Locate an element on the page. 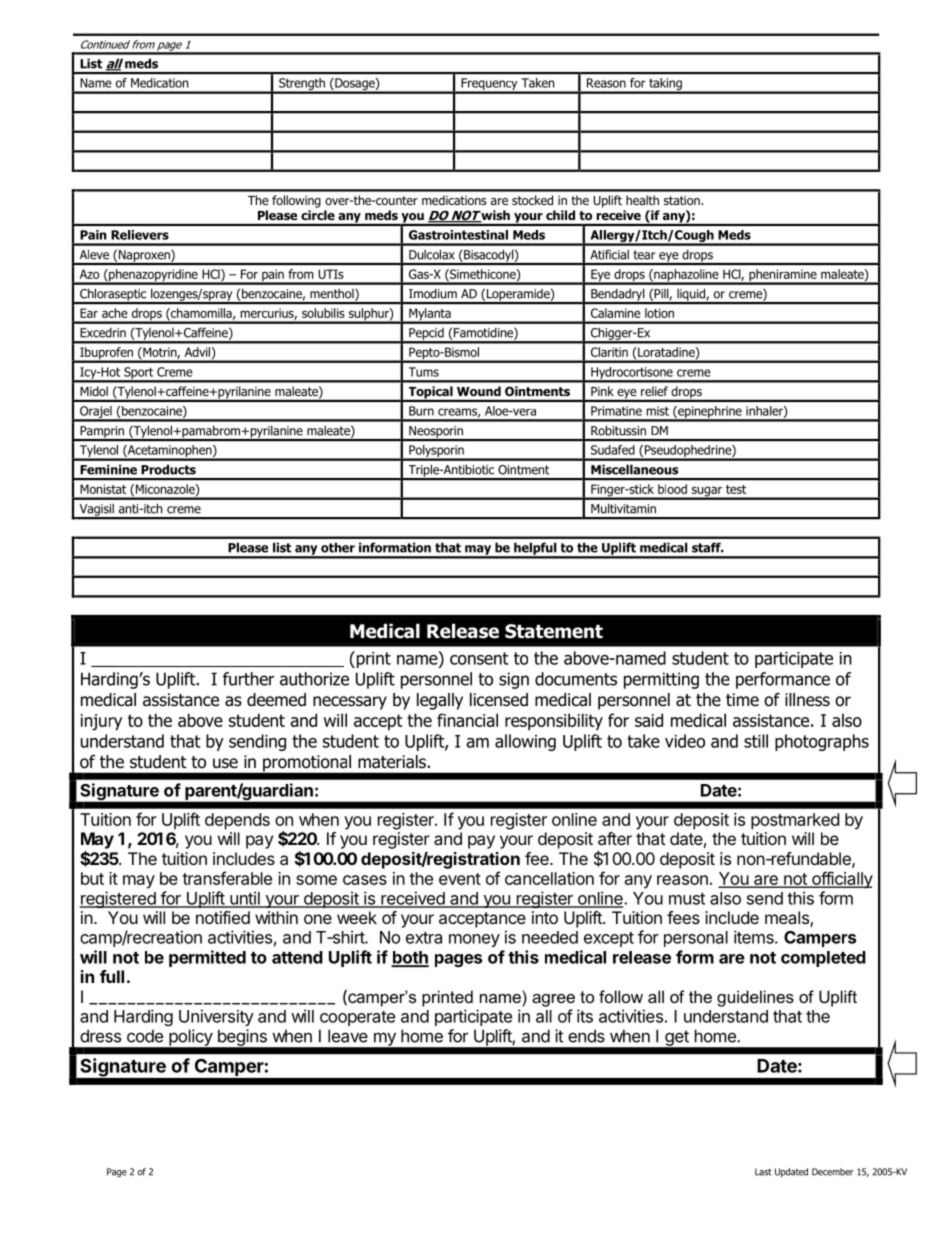  Strength is located at coordinates (302, 85).
